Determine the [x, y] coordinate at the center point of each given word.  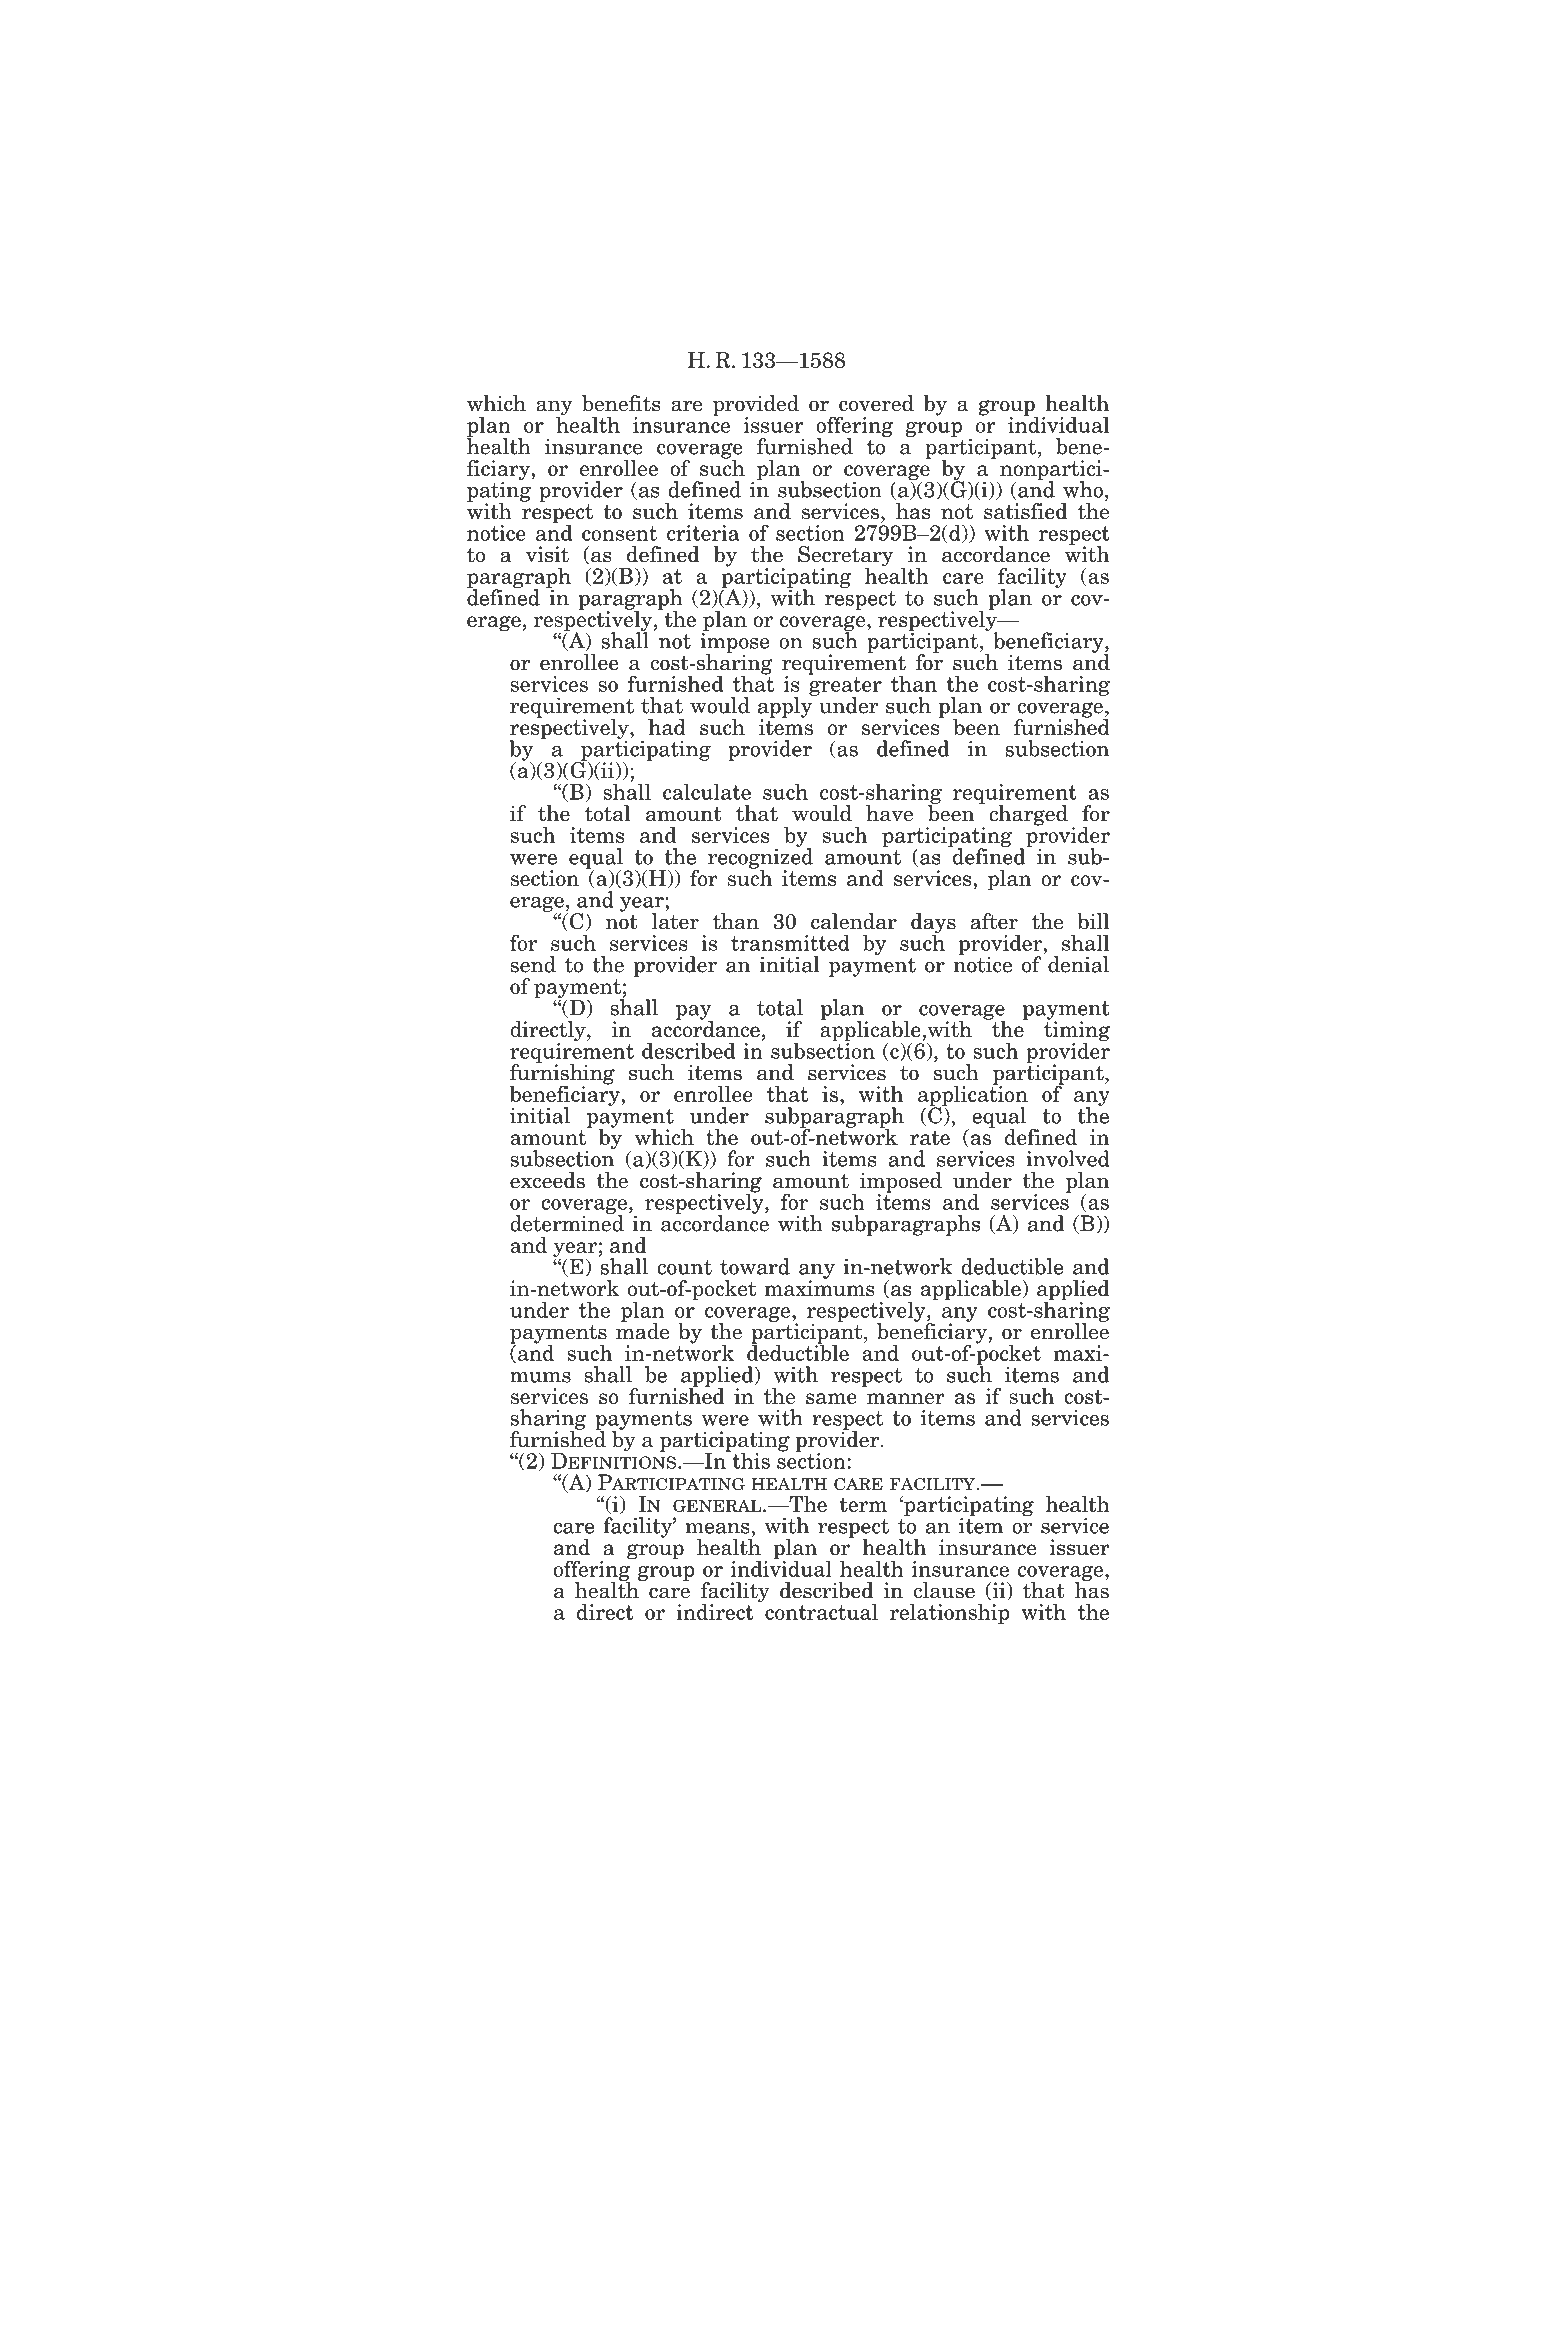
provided [756, 406]
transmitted [790, 942]
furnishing [562, 1074]
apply [786, 707]
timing [1077, 1031]
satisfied [1025, 511]
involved [1068, 1158]
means [718, 1528]
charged [1028, 815]
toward [755, 1266]
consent [619, 533]
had [667, 727]
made [642, 1330]
